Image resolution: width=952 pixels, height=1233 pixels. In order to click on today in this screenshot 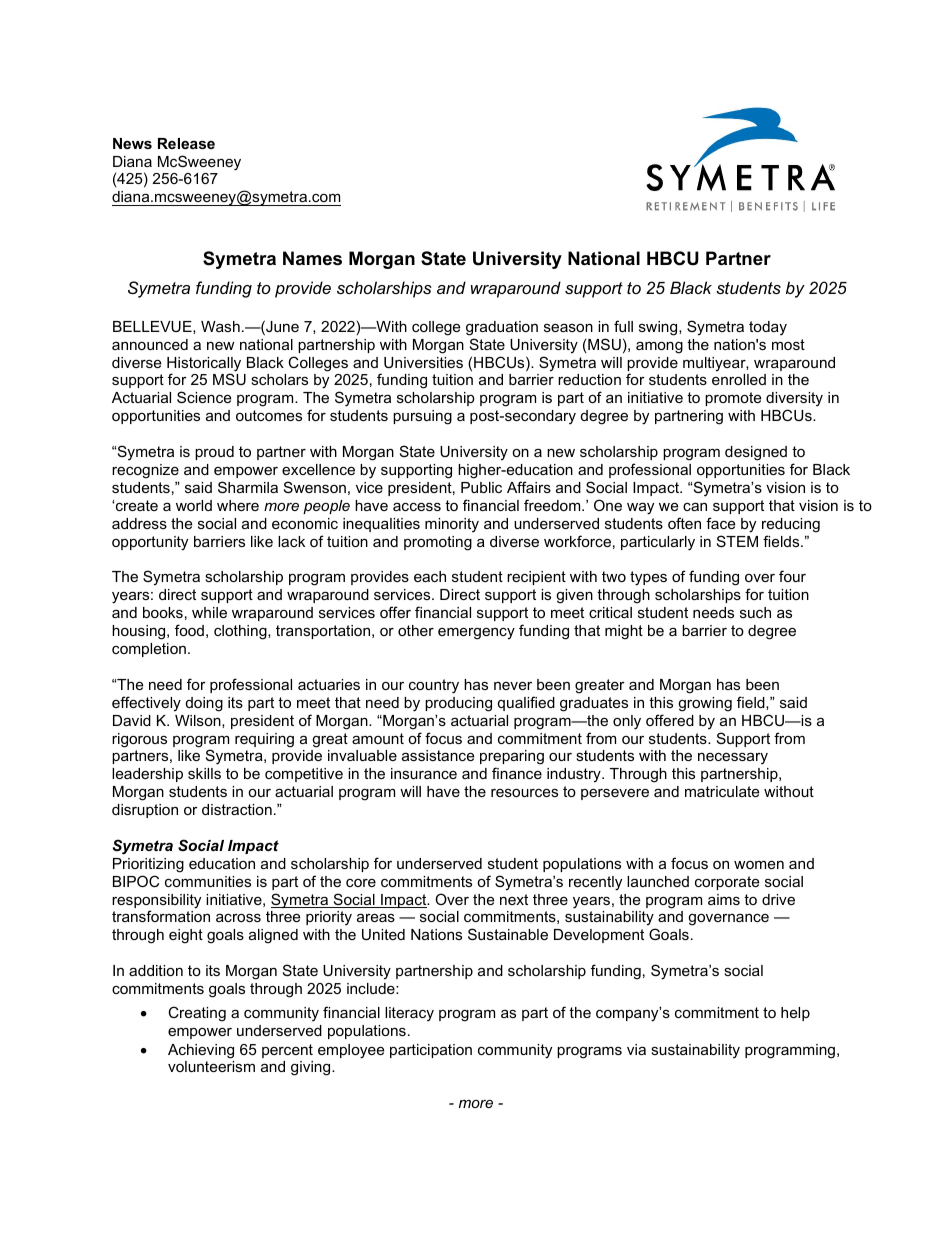, I will do `click(768, 328)`.
